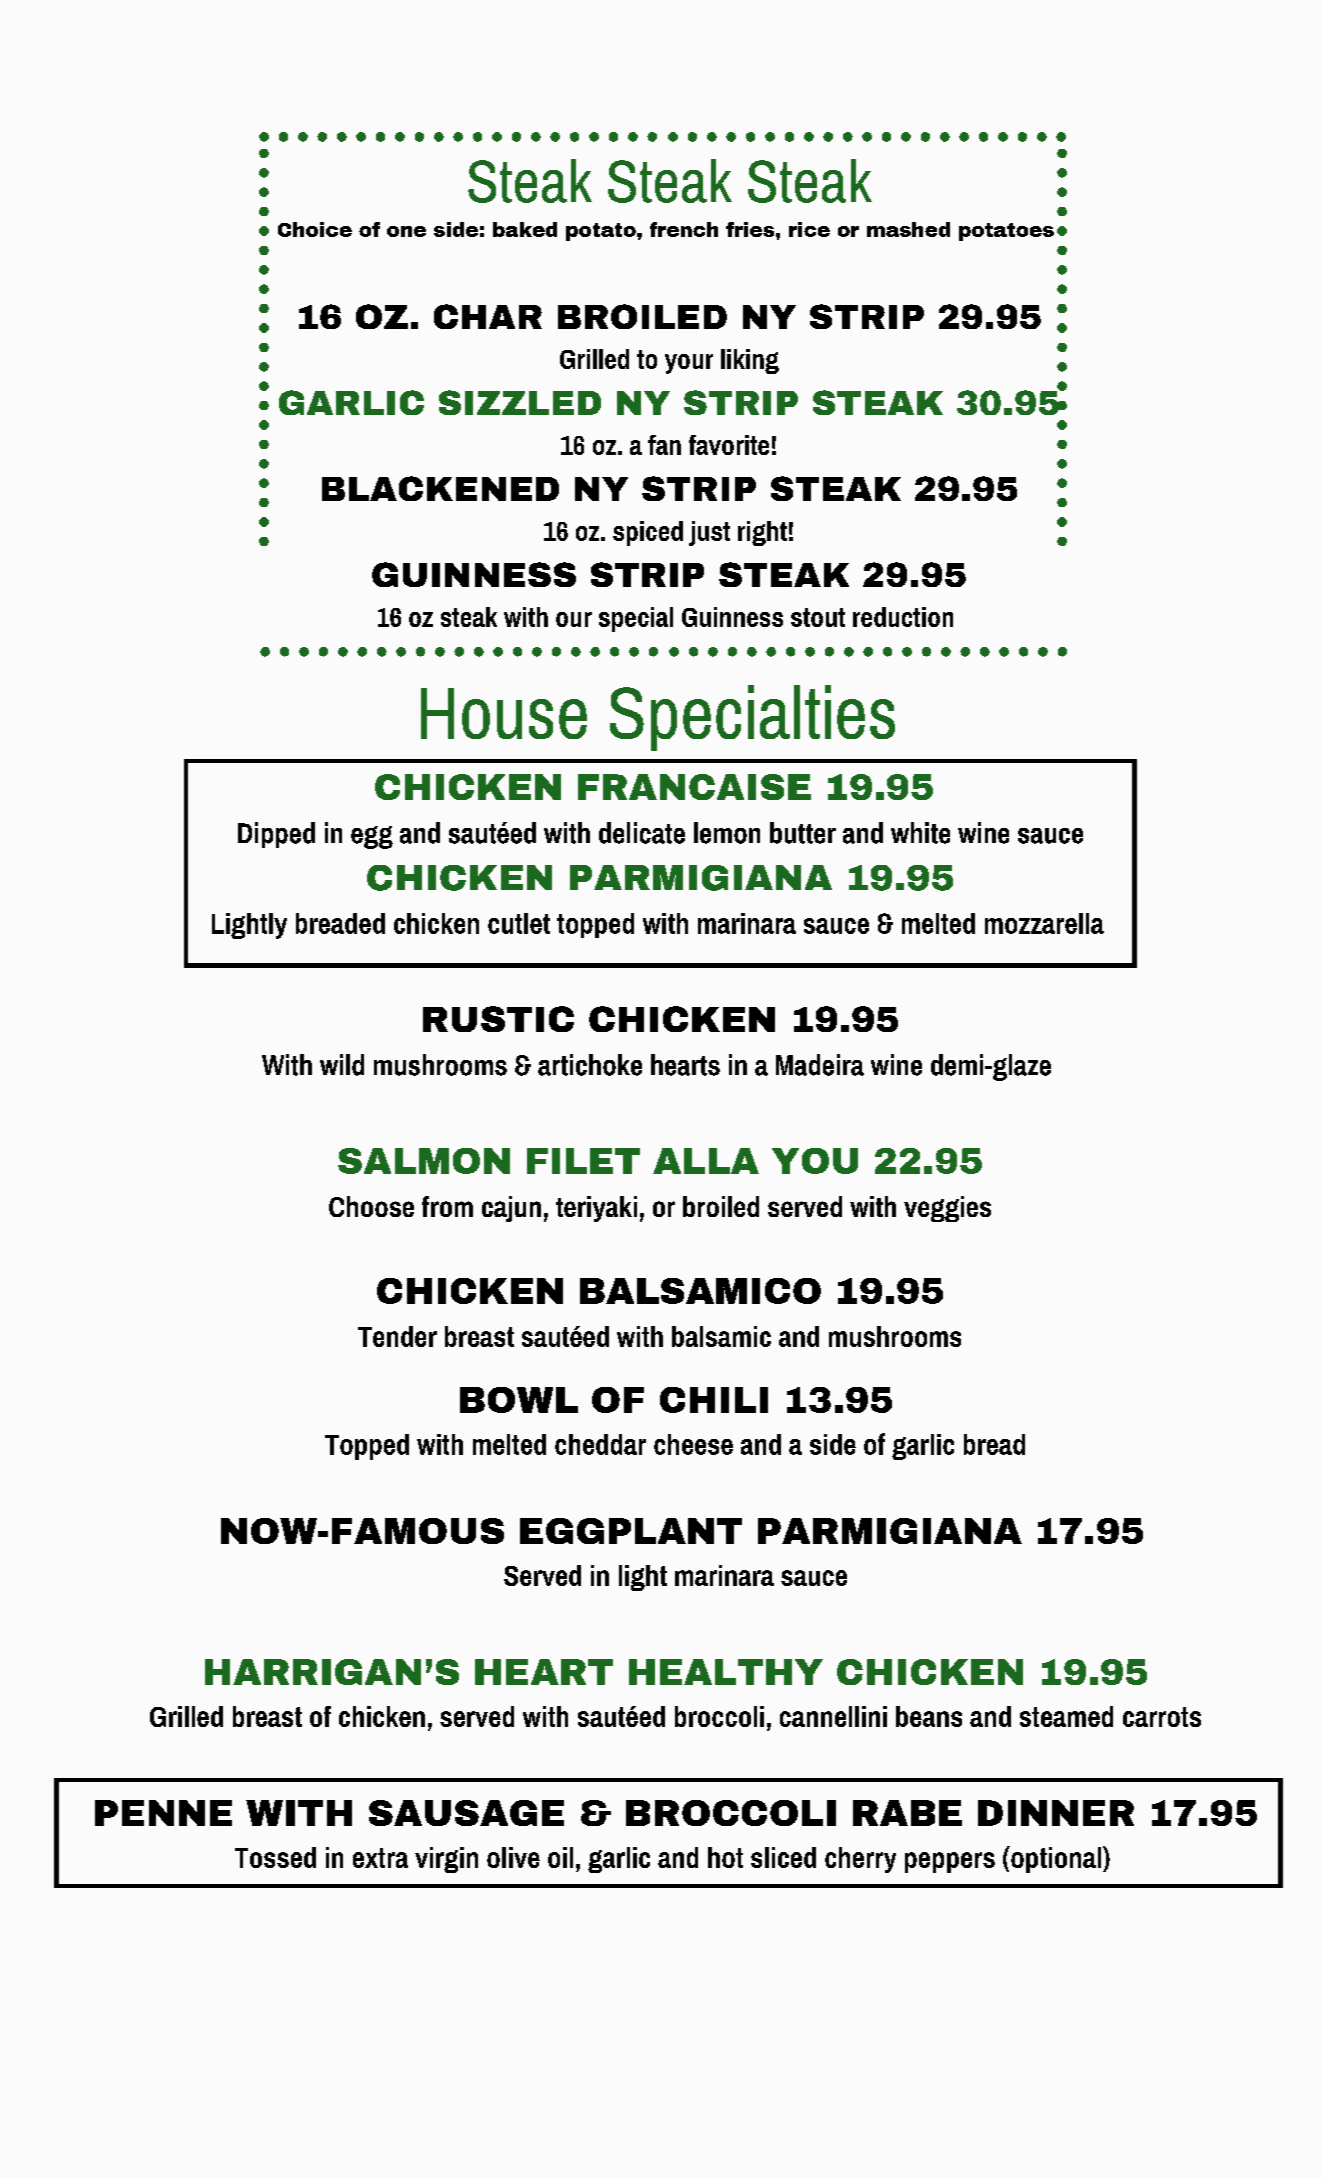 Image resolution: width=1323 pixels, height=2178 pixels. I want to click on Tossed, so click(275, 1857).
